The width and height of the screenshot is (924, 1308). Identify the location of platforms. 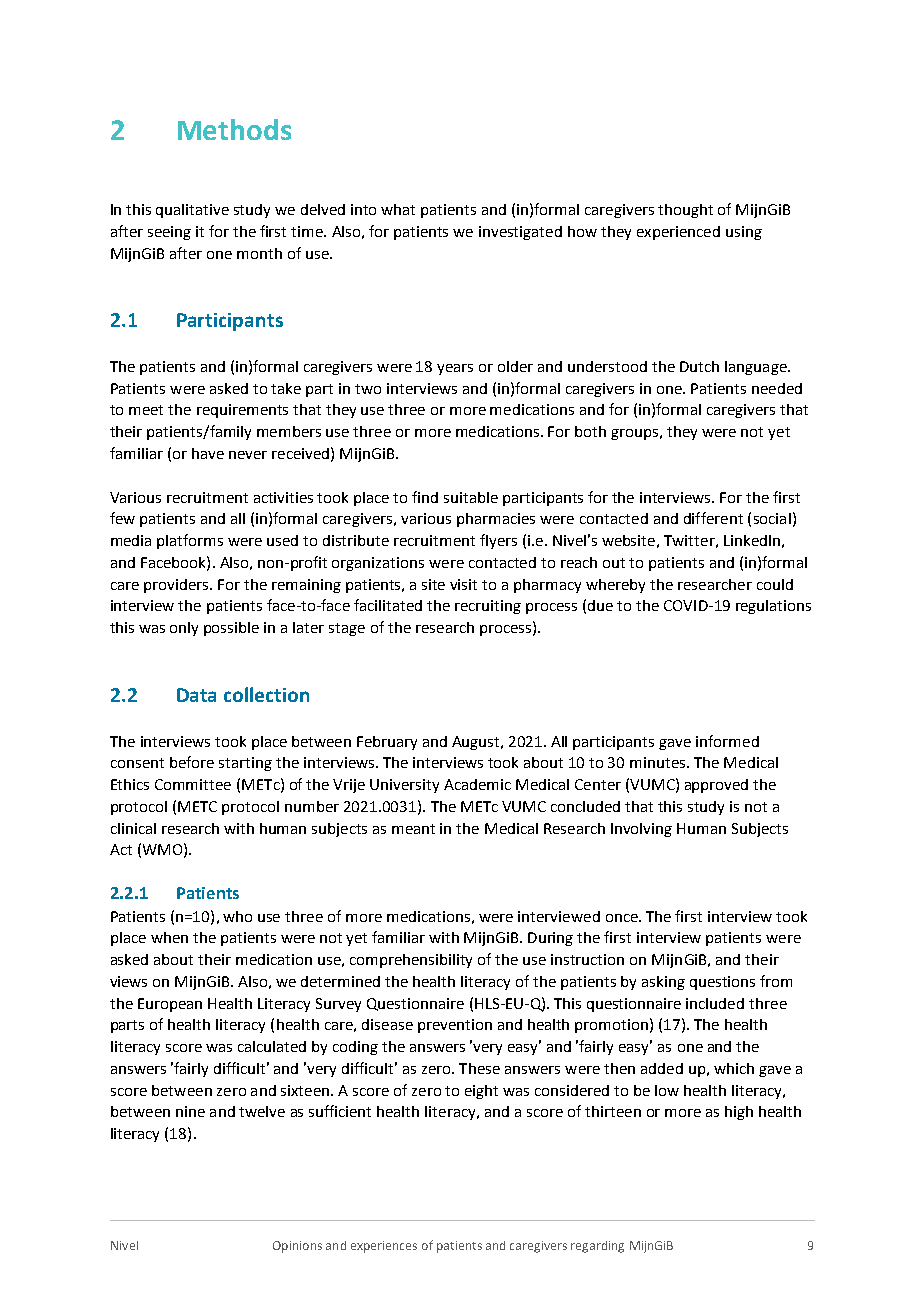
(190, 541).
